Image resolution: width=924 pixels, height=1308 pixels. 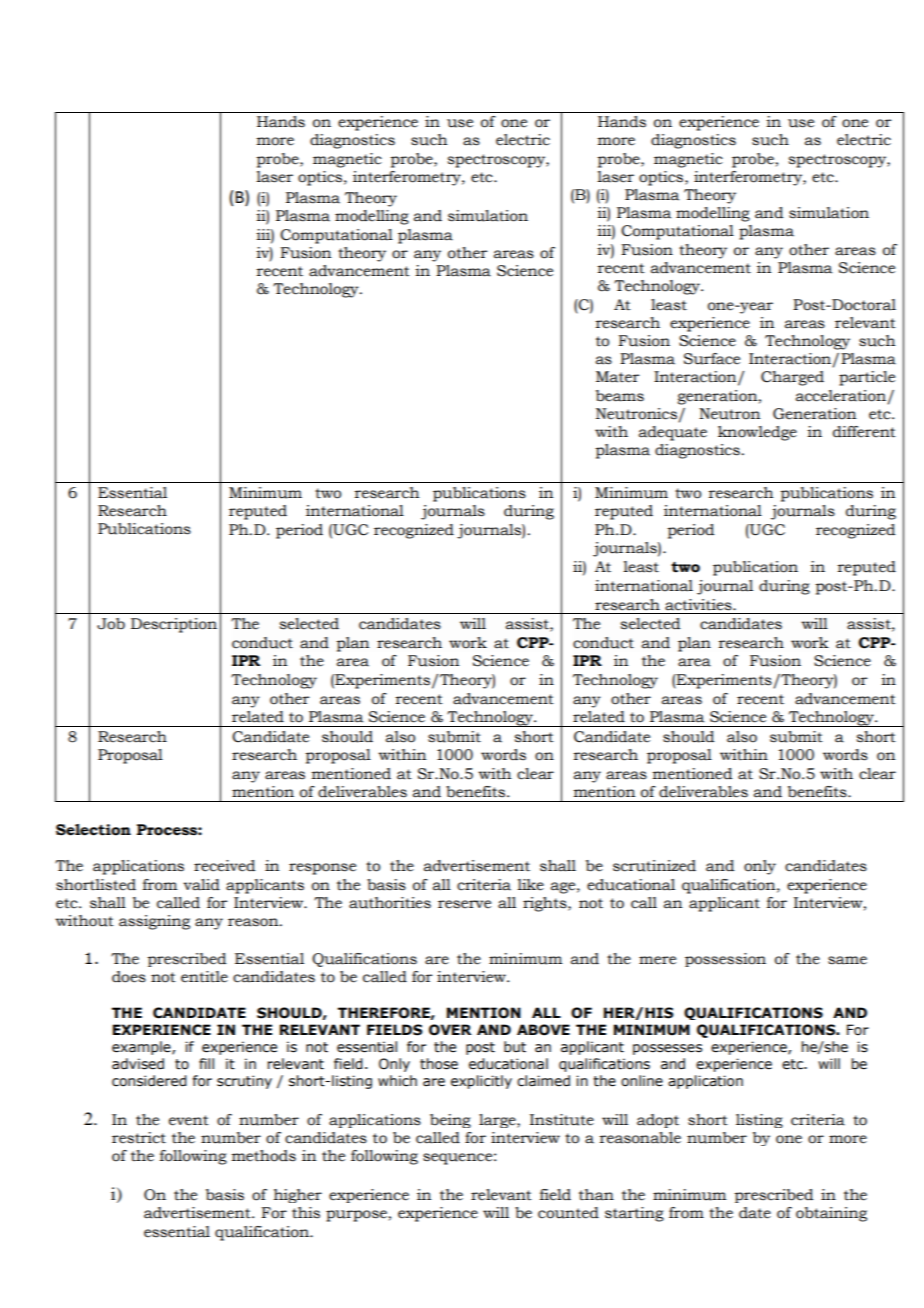 What do you see at coordinates (831, 1214) in the screenshot?
I see `obtaining` at bounding box center [831, 1214].
